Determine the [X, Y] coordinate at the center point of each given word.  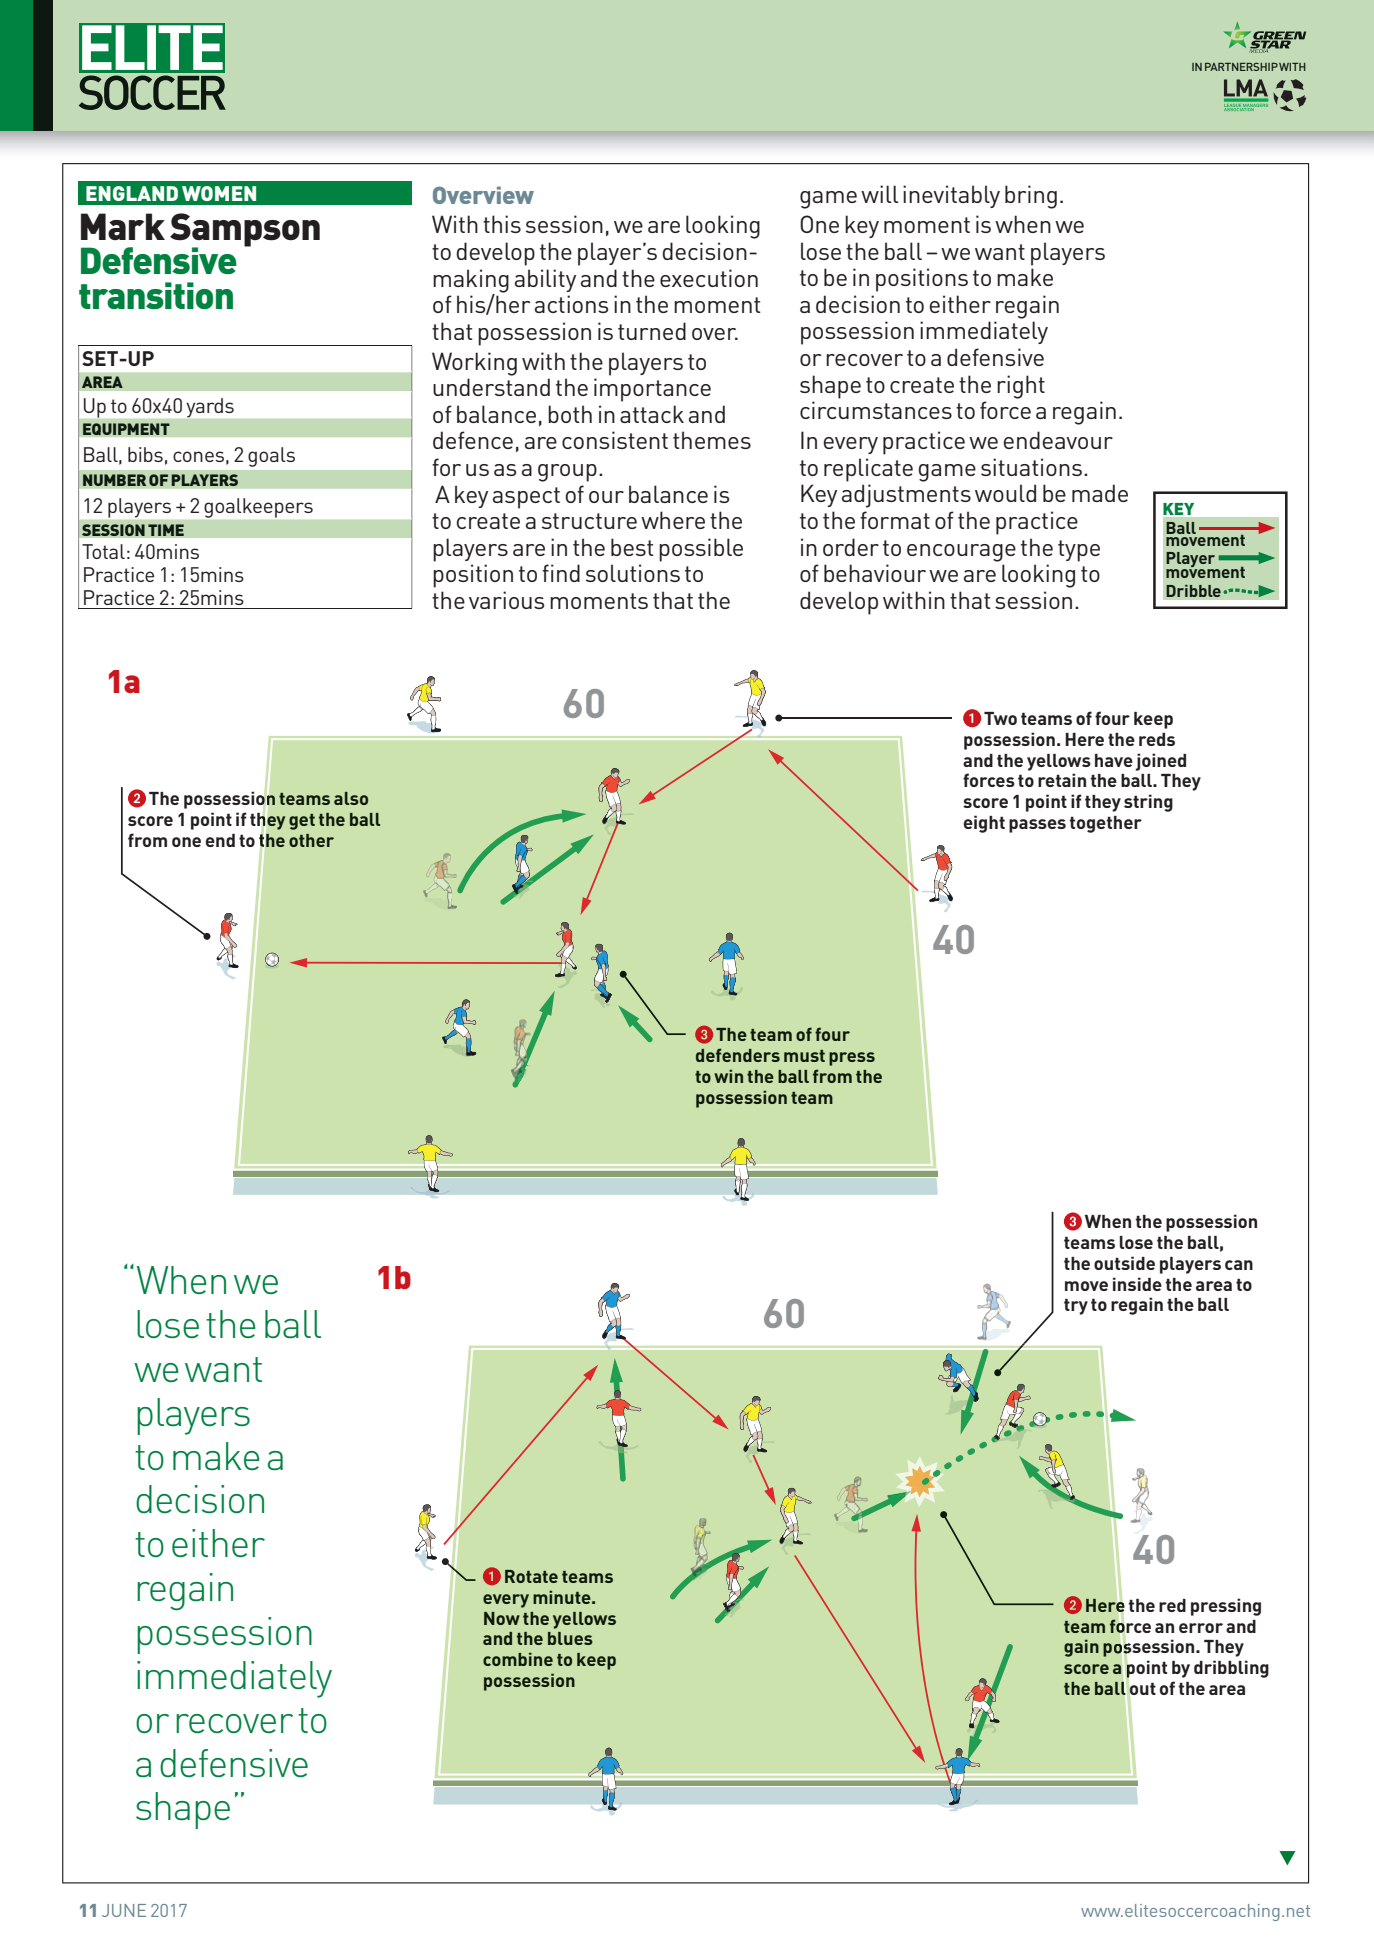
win [728, 1076]
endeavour [1058, 440]
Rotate [531, 1576]
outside [1124, 1263]
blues [570, 1638]
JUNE [124, 1910]
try [1076, 1307]
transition [156, 295]
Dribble [1193, 591]
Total [103, 551]
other [311, 840]
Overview [483, 195]
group [567, 473]
